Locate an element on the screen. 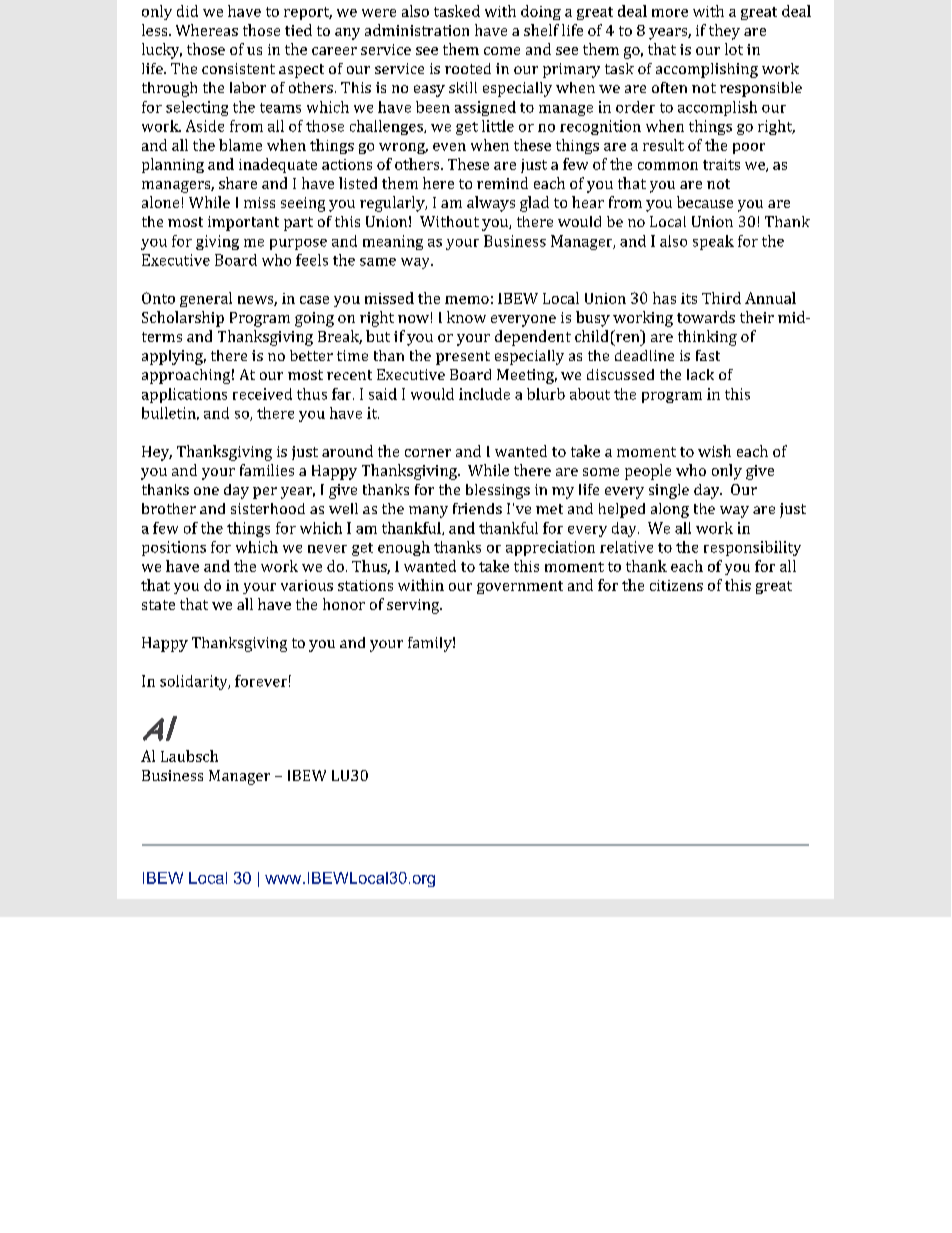 The width and height of the screenshot is (952, 1233). speak is located at coordinates (713, 242).
